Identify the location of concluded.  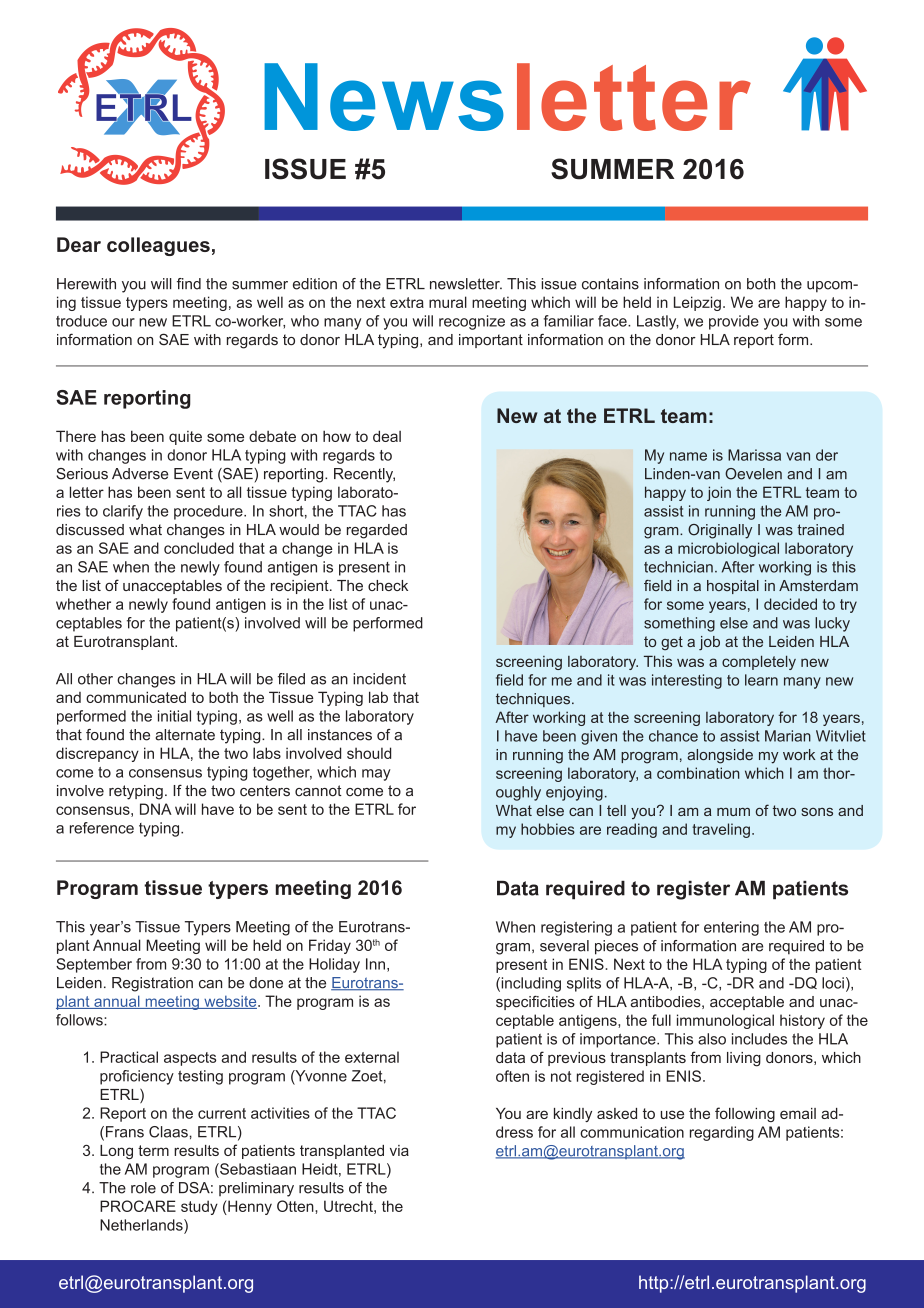
(199, 548).
